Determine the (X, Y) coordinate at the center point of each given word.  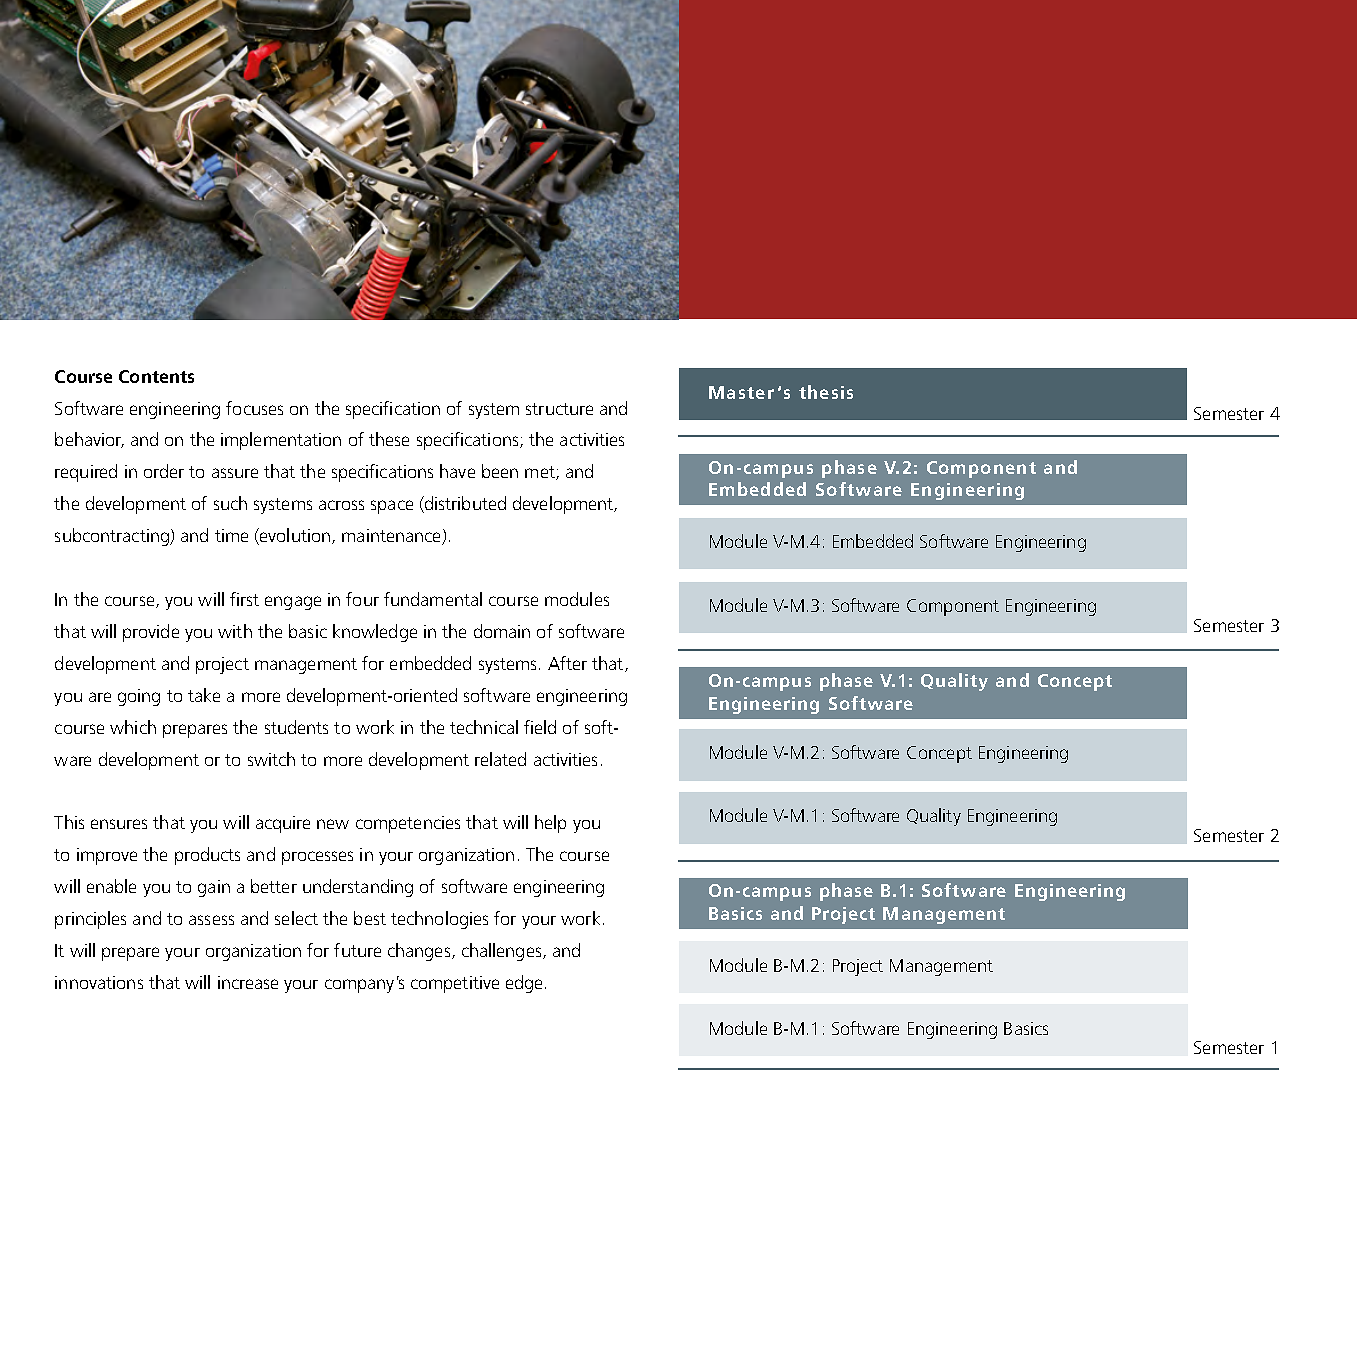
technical (484, 727)
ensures (119, 824)
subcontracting (113, 537)
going (139, 697)
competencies (408, 824)
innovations (99, 982)
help (550, 824)
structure (559, 409)
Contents (156, 376)
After (567, 663)
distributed (464, 504)
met (541, 473)
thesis (826, 392)
